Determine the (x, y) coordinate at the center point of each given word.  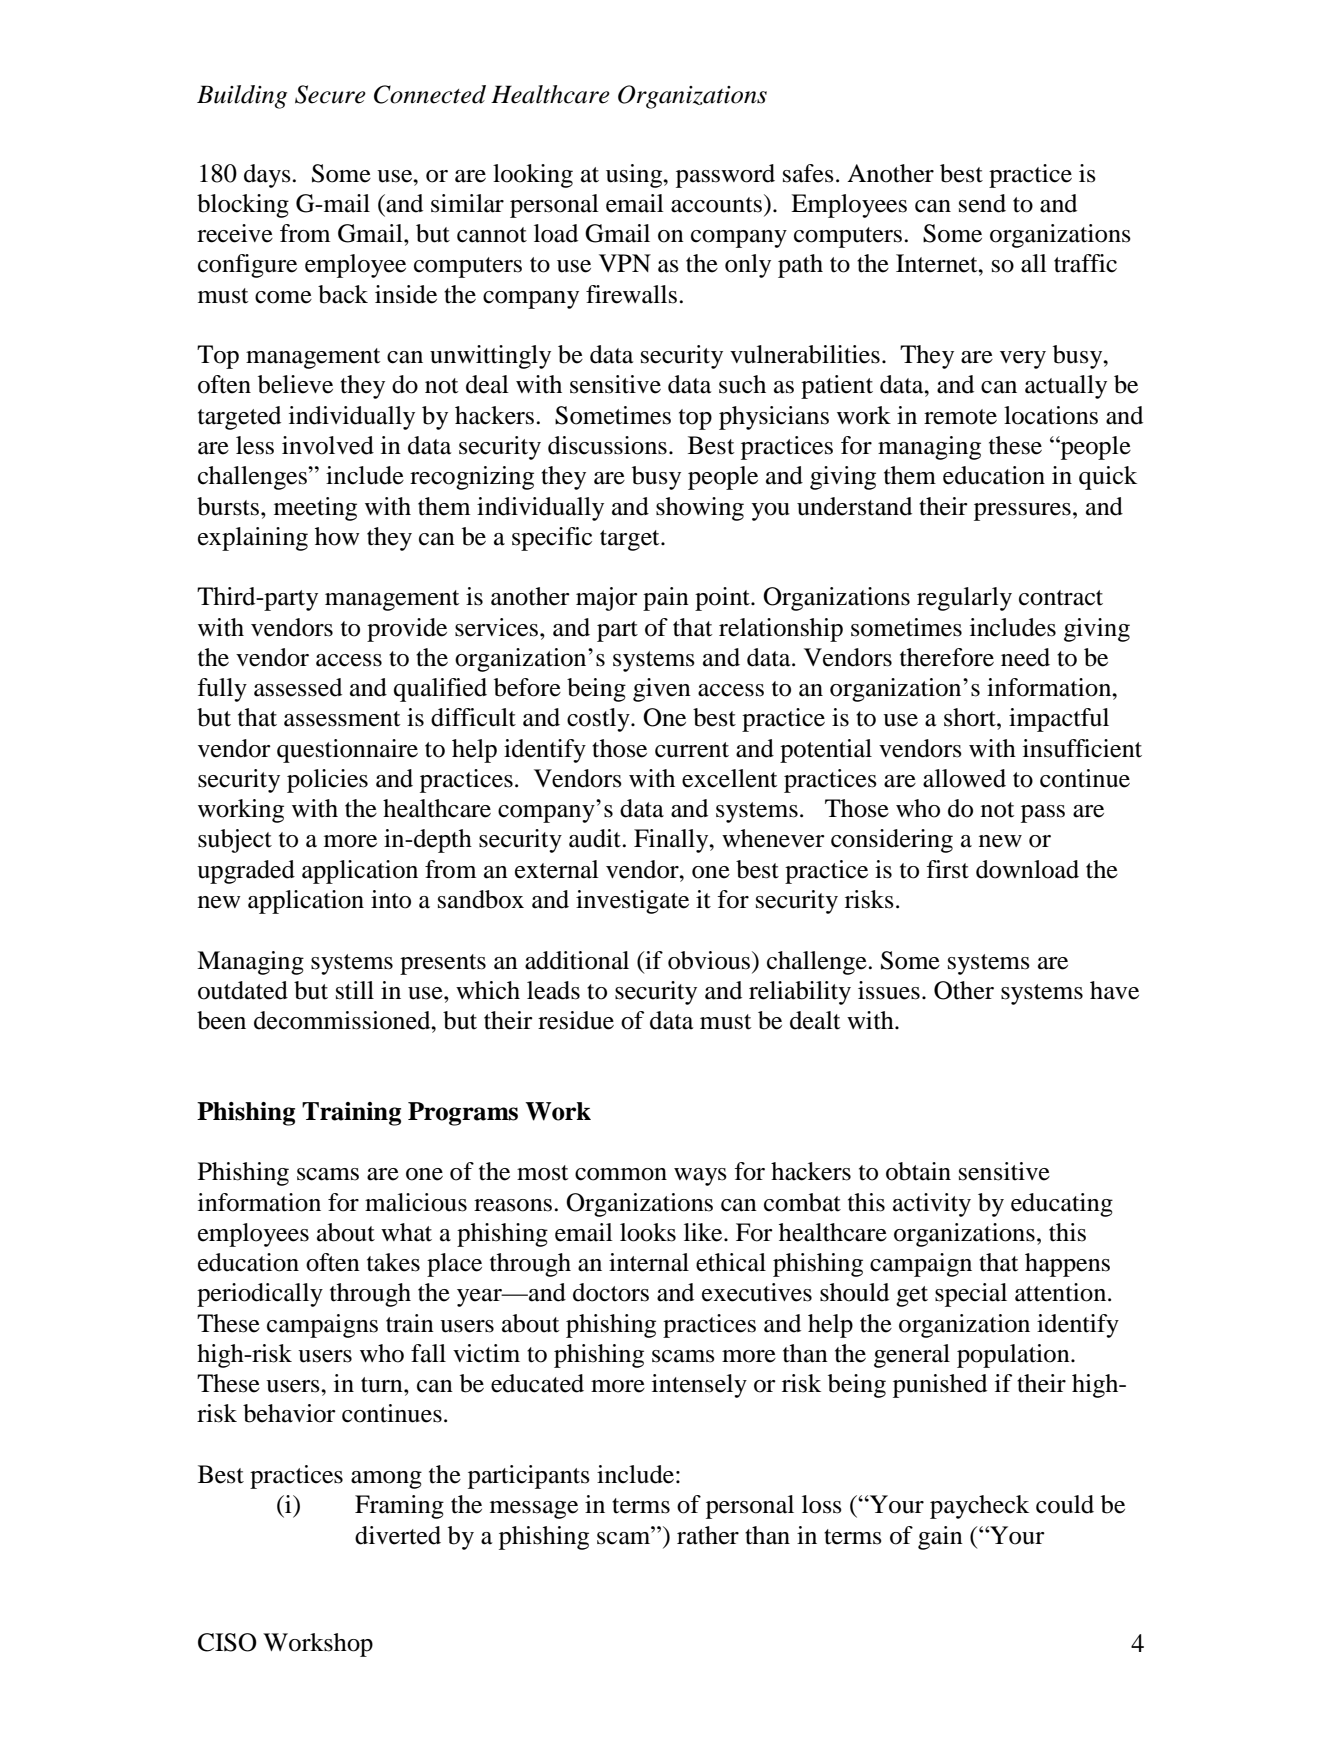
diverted (398, 1535)
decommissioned (343, 1020)
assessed (298, 687)
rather (708, 1535)
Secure (330, 94)
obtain (918, 1171)
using (635, 176)
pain (666, 599)
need (1025, 657)
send (982, 203)
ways (700, 1177)
